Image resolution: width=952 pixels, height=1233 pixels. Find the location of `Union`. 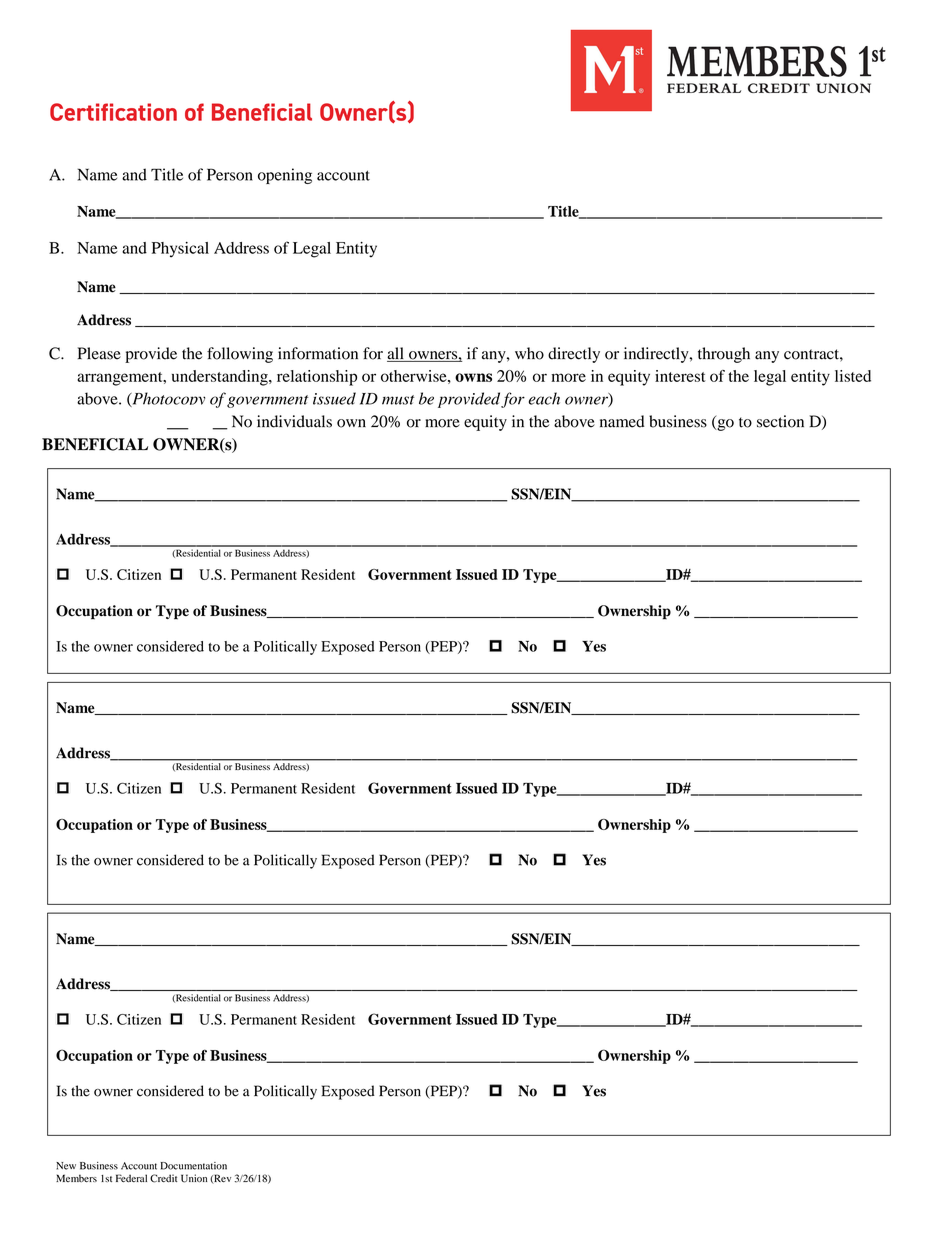

Union is located at coordinates (194, 1178).
